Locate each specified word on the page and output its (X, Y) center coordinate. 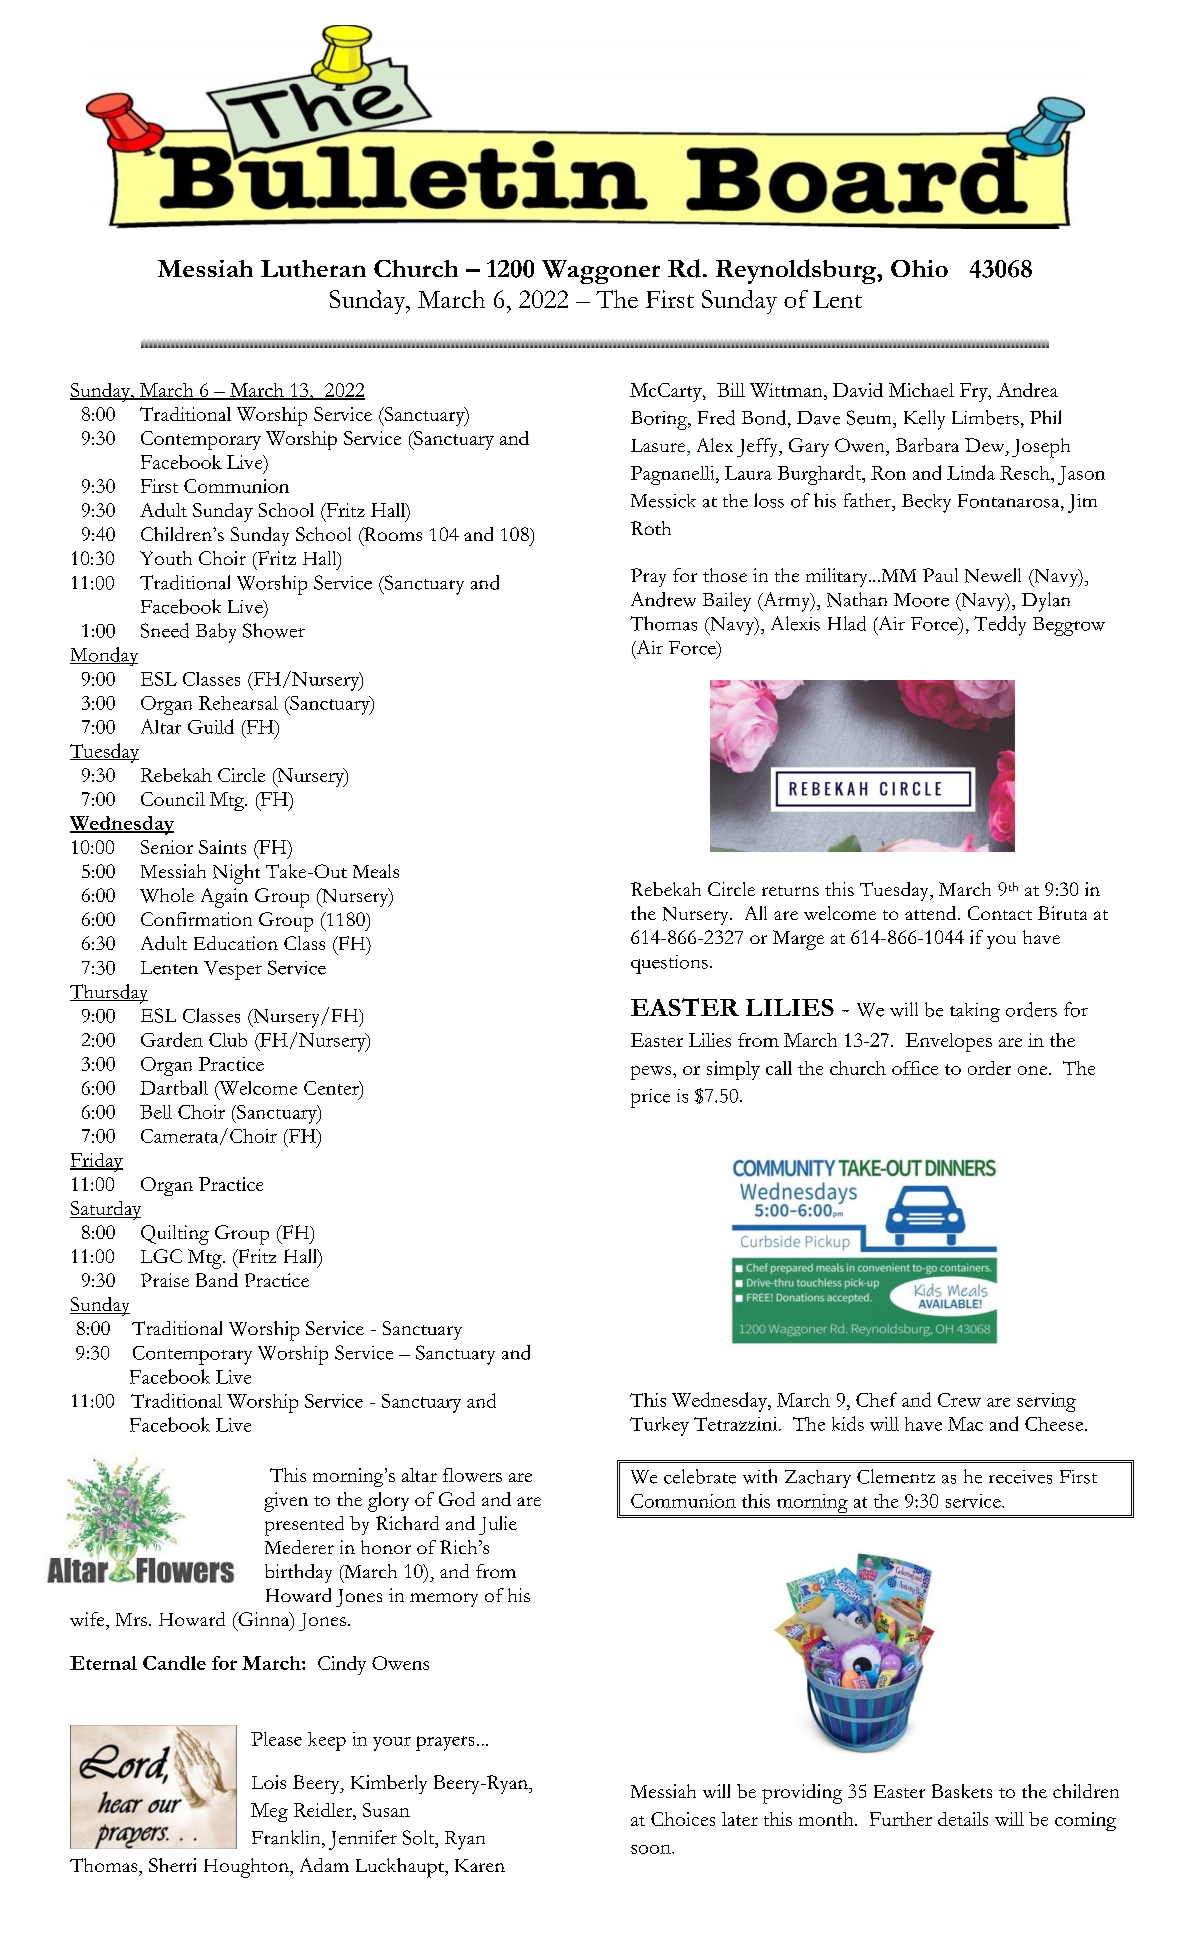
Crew (959, 1400)
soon (652, 1849)
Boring (660, 420)
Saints (222, 847)
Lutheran (313, 268)
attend (932, 913)
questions (669, 964)
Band (217, 1280)
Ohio (919, 268)
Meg (269, 1812)
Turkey (659, 1426)
